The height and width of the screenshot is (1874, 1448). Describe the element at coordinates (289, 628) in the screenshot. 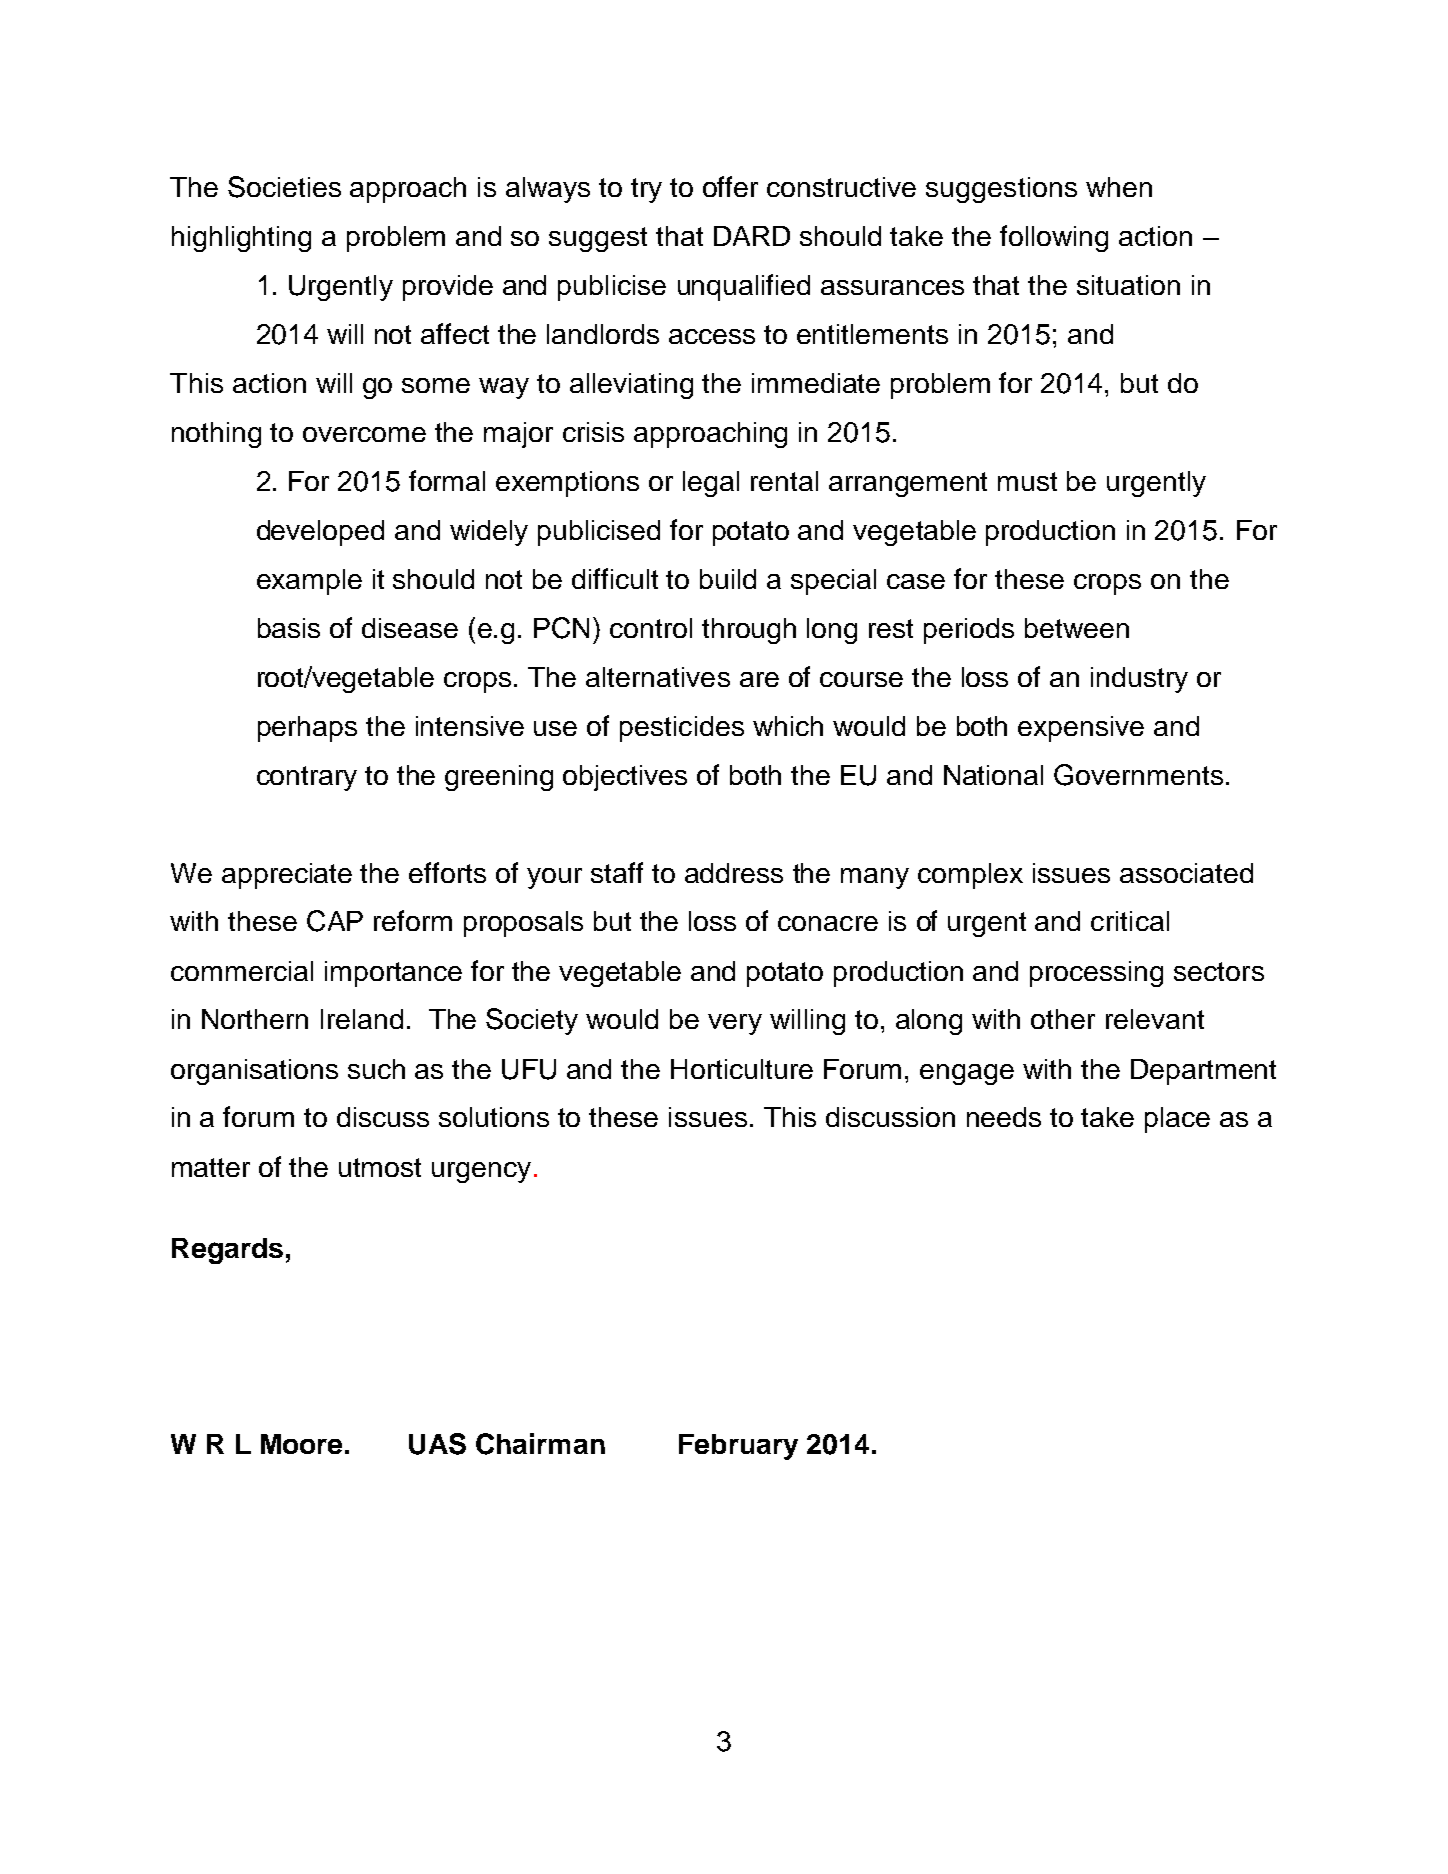

I see `basis` at that location.
